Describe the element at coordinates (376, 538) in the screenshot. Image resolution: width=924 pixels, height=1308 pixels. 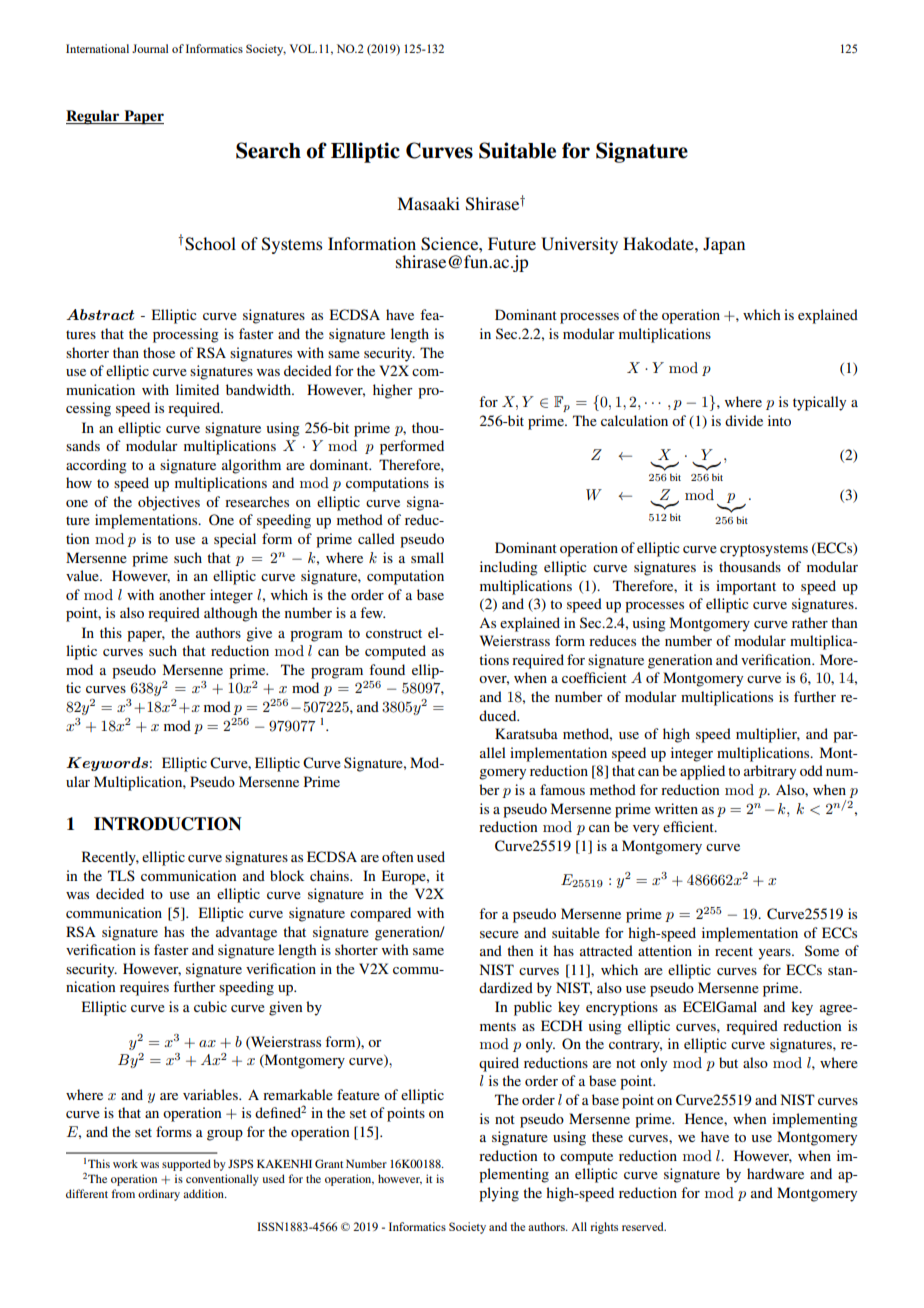
I see `called` at that location.
